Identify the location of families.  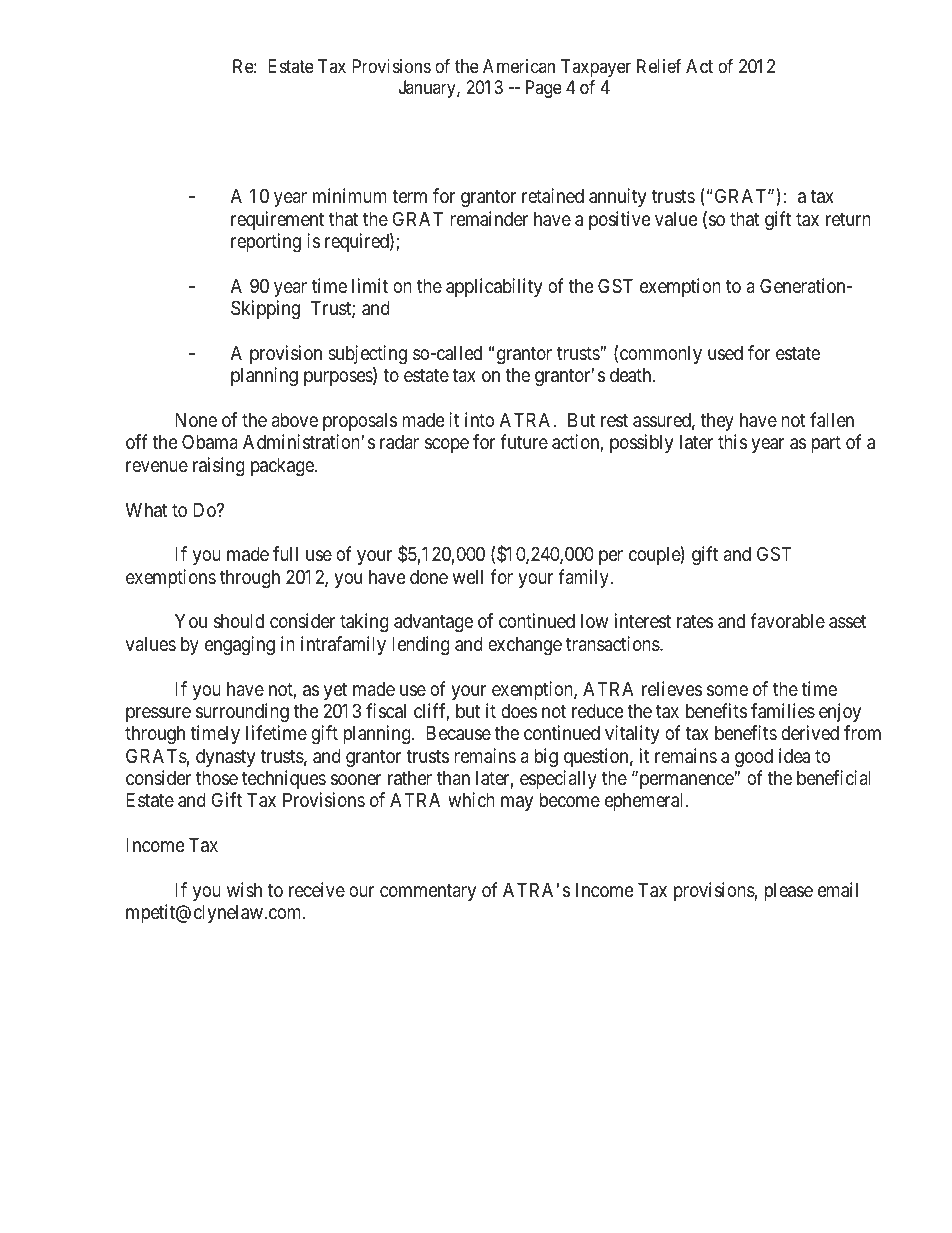
(783, 711).
